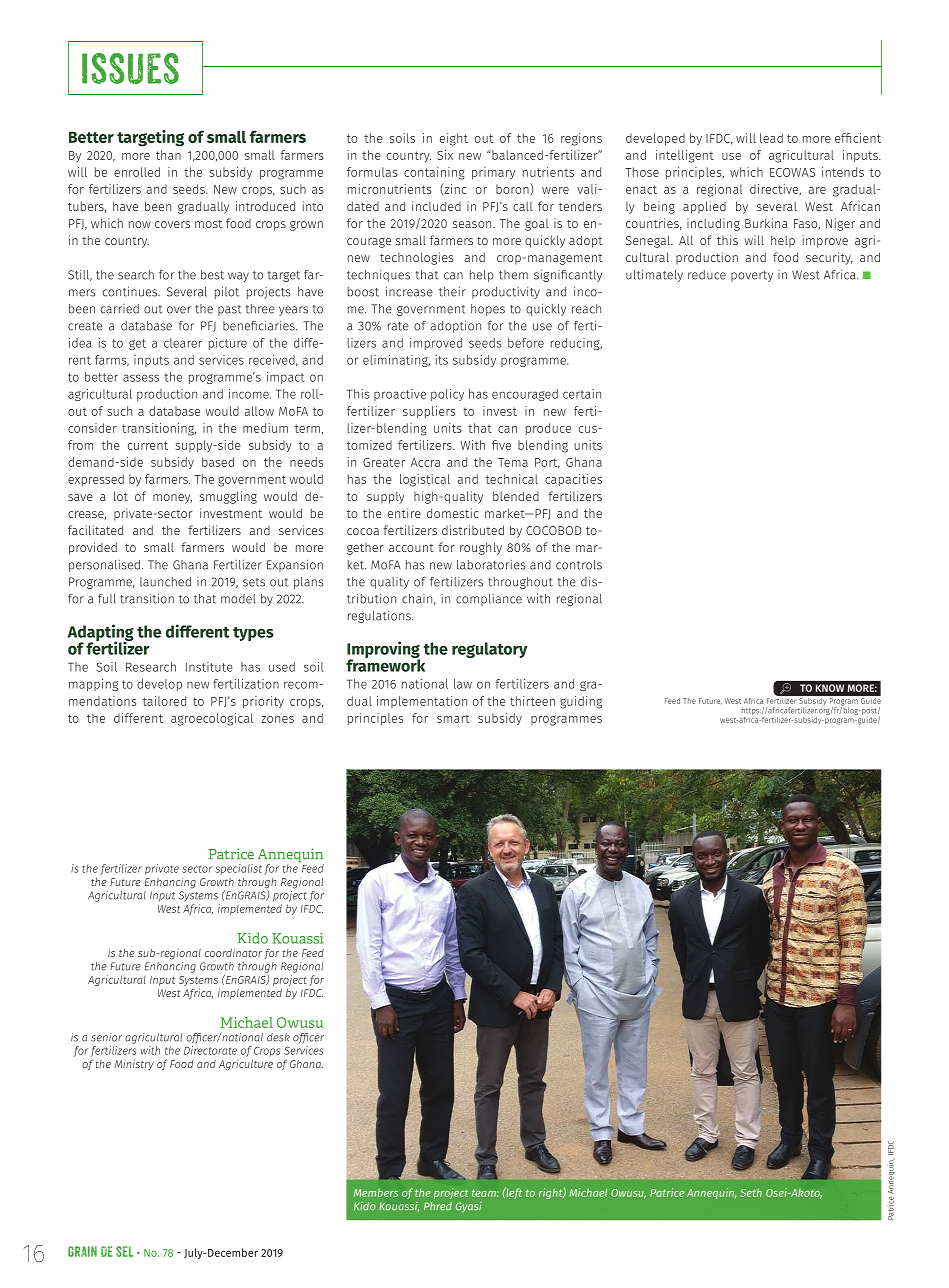 Image resolution: width=949 pixels, height=1288 pixels. Describe the element at coordinates (830, 688) in the document. I see `KNOW` at that location.
